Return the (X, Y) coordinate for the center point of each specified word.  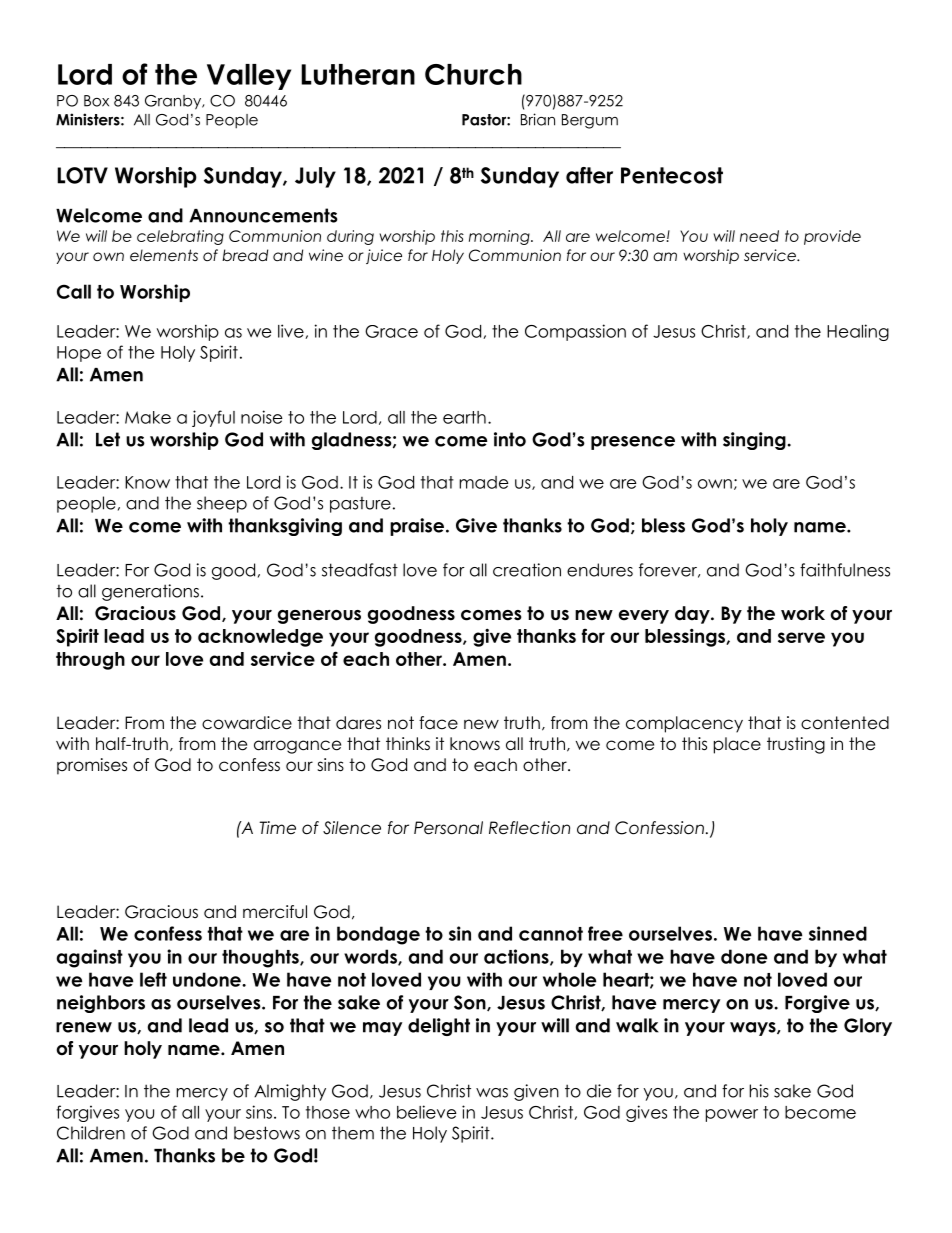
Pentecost (672, 175)
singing (755, 441)
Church (473, 74)
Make (148, 417)
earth (464, 417)
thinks (408, 743)
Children (91, 1133)
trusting (796, 745)
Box (96, 101)
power (732, 1115)
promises (92, 766)
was (492, 1093)
